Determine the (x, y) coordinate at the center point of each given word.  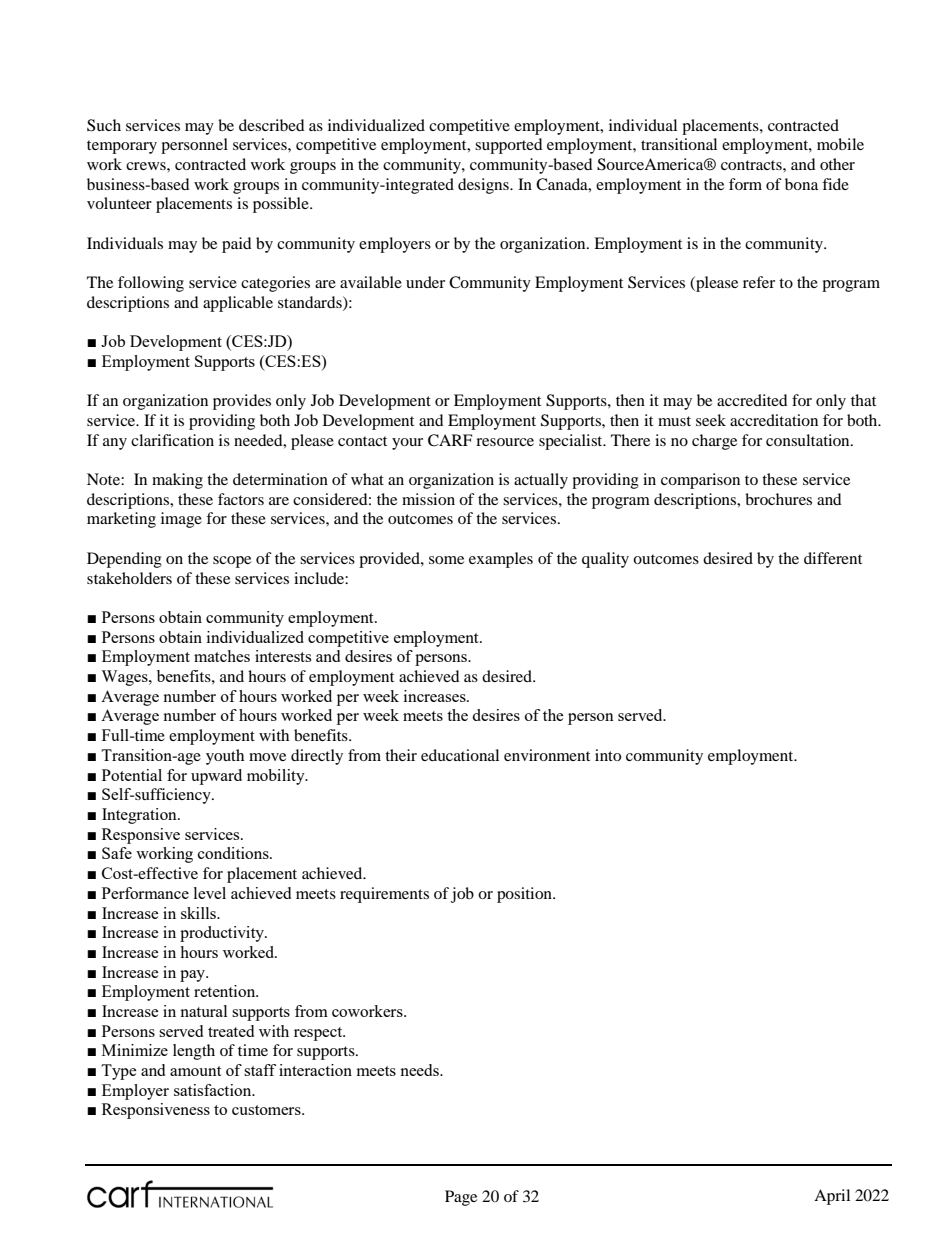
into (608, 755)
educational (460, 755)
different (833, 558)
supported (509, 146)
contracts (752, 165)
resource (505, 442)
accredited (752, 400)
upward (216, 777)
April (832, 1197)
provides (242, 402)
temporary (122, 147)
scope (232, 562)
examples (501, 560)
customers (267, 1110)
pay (194, 976)
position (525, 895)
